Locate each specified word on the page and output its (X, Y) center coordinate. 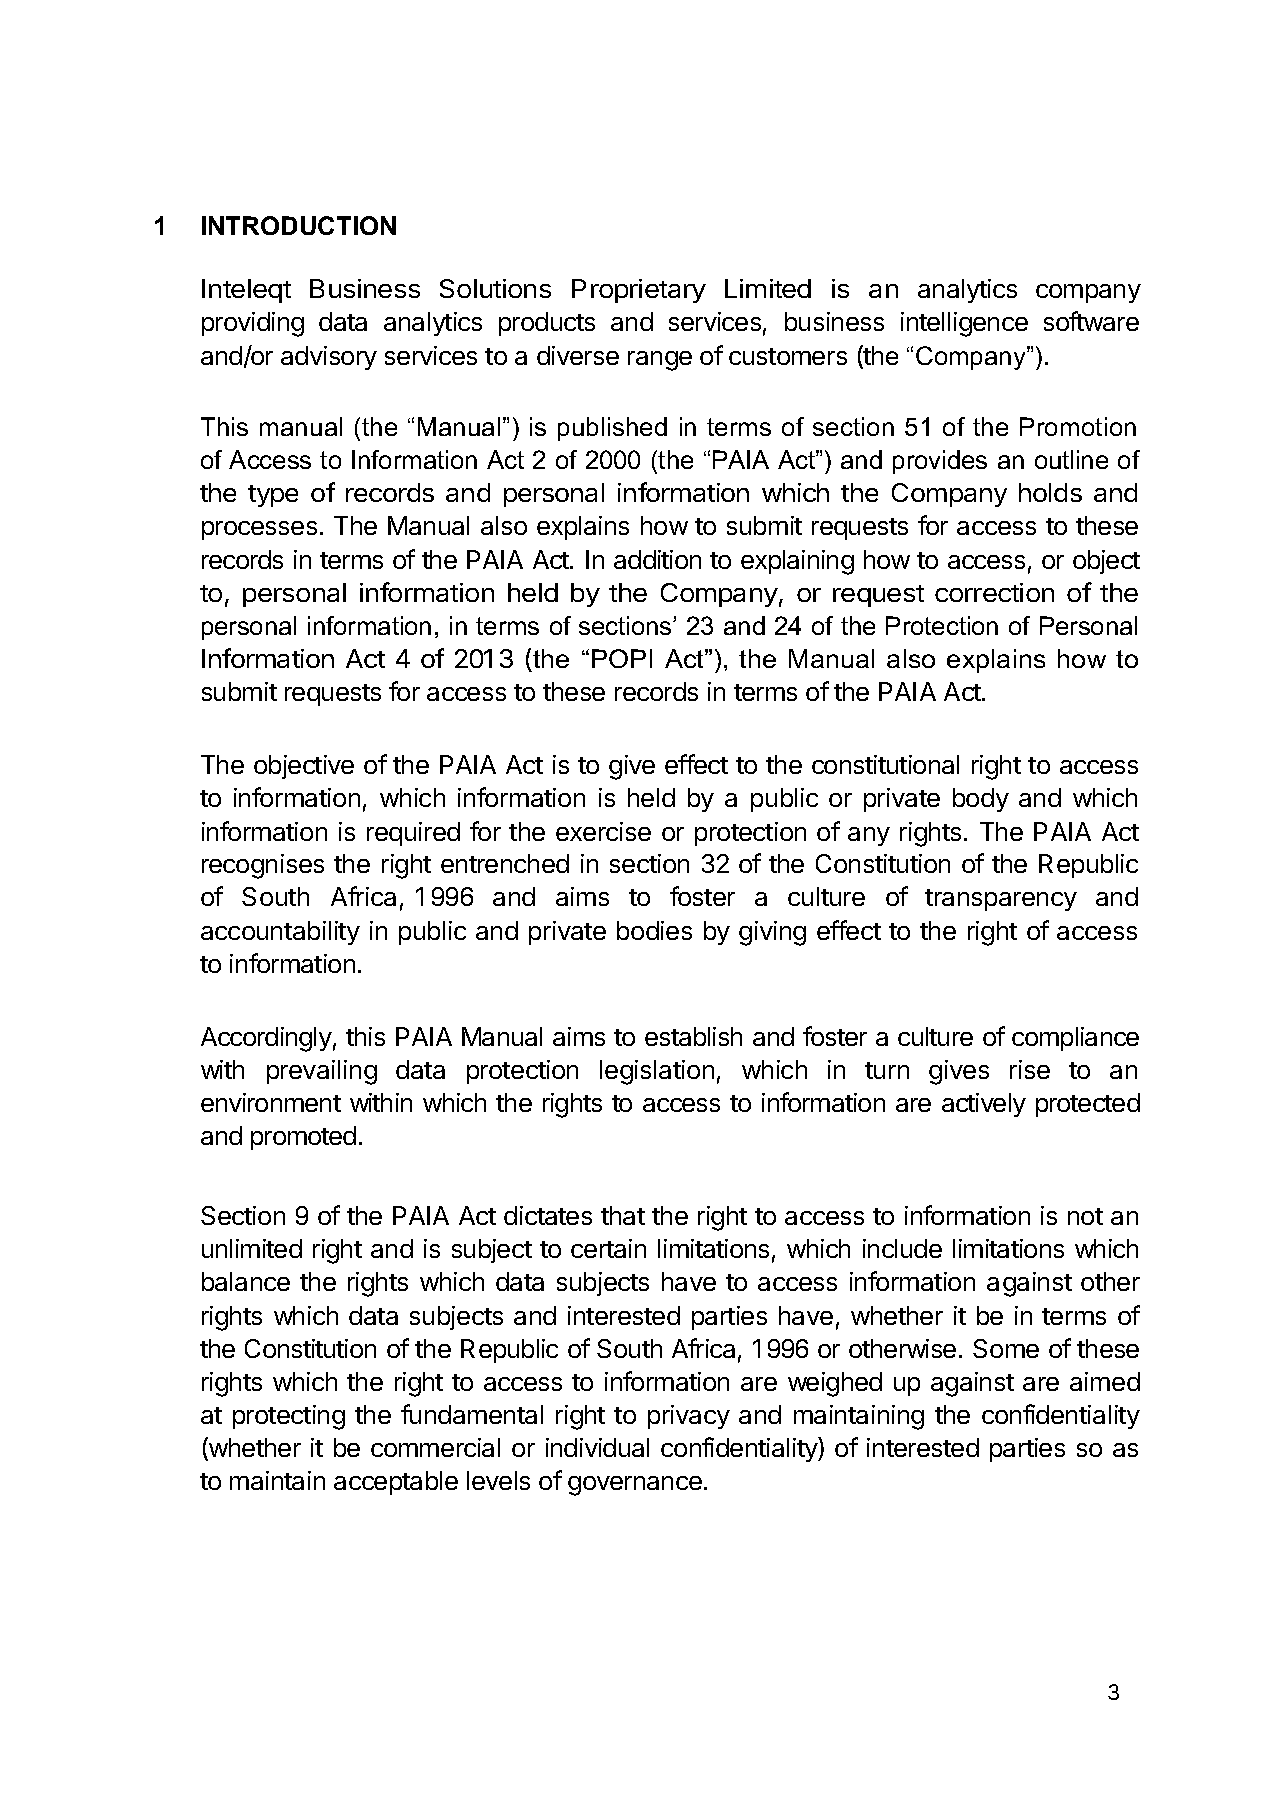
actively (984, 1105)
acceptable (396, 1483)
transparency (1001, 900)
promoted (303, 1138)
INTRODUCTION (299, 225)
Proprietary (639, 291)
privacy (689, 1417)
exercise (603, 831)
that (623, 1215)
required (413, 834)
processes (259, 530)
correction (994, 592)
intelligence (964, 324)
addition (657, 559)
